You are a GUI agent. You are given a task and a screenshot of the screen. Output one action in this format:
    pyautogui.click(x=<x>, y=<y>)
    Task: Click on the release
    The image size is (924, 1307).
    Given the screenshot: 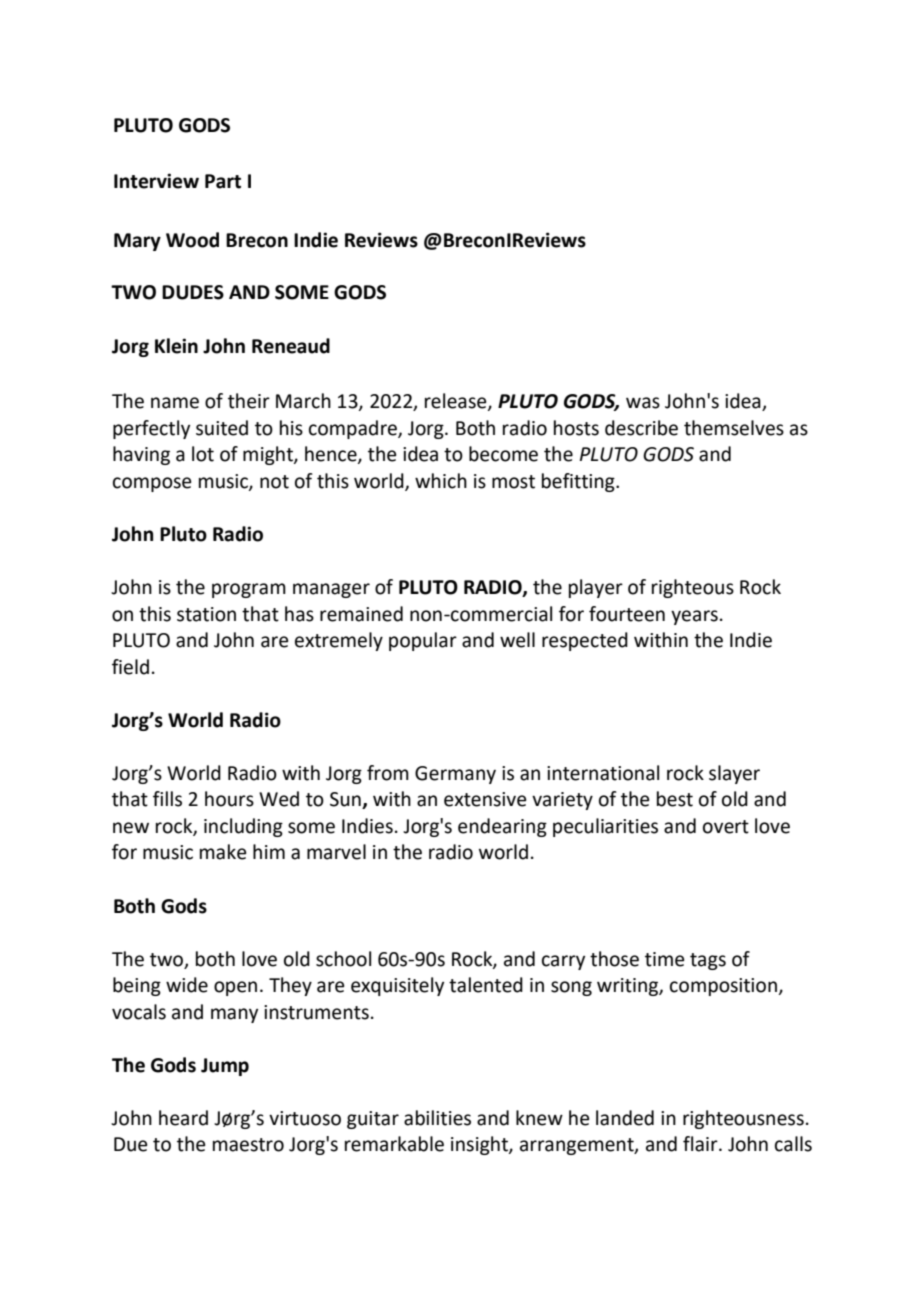 What is the action you would take?
    pyautogui.click(x=457, y=402)
